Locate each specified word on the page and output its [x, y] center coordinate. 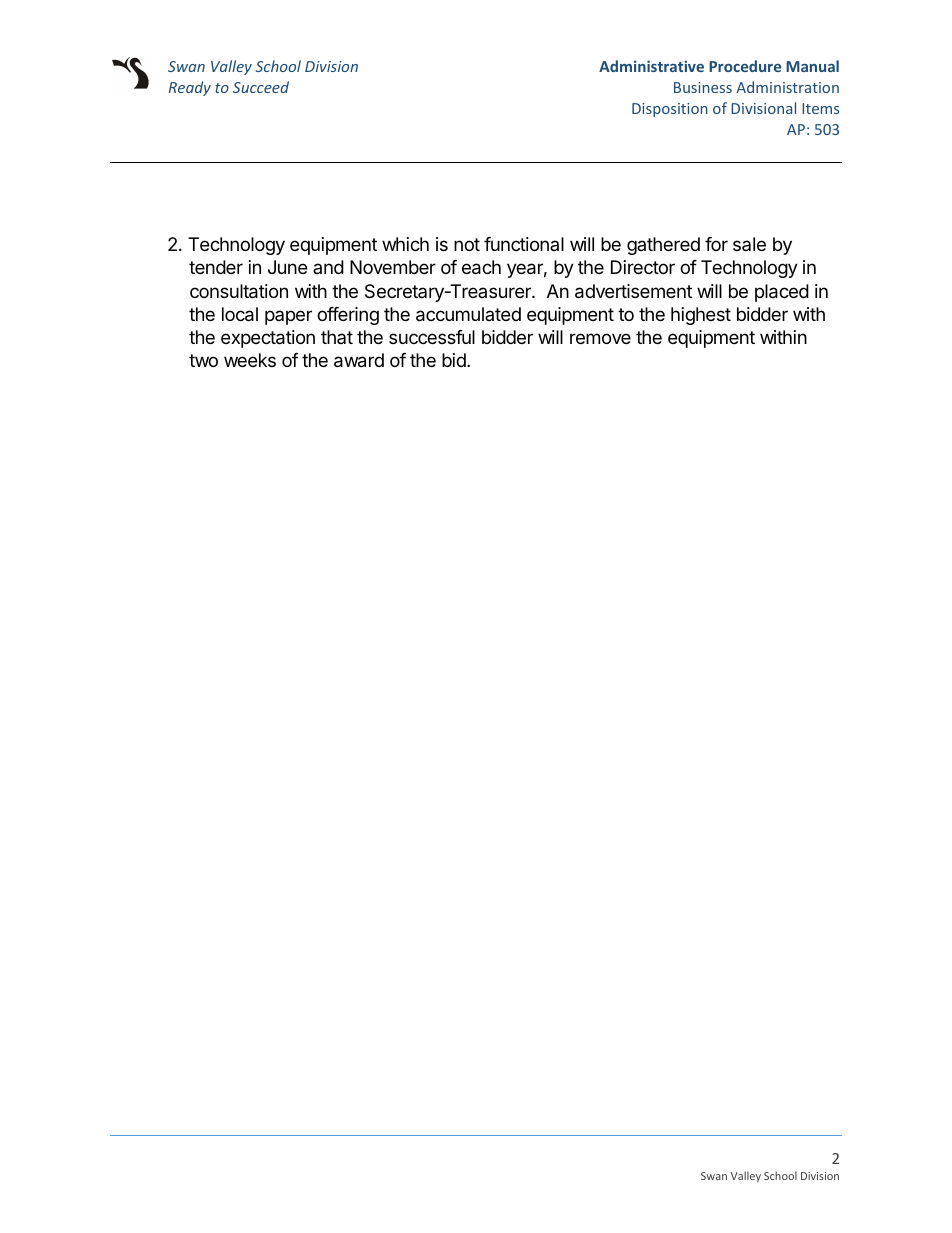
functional [524, 244]
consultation [239, 291]
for [716, 244]
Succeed [261, 87]
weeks [250, 360]
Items [820, 108]
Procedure [745, 66]
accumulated [468, 314]
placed [782, 293]
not [467, 244]
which [405, 244]
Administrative [651, 66]
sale [749, 244]
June [287, 267]
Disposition [670, 110]
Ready [190, 88]
